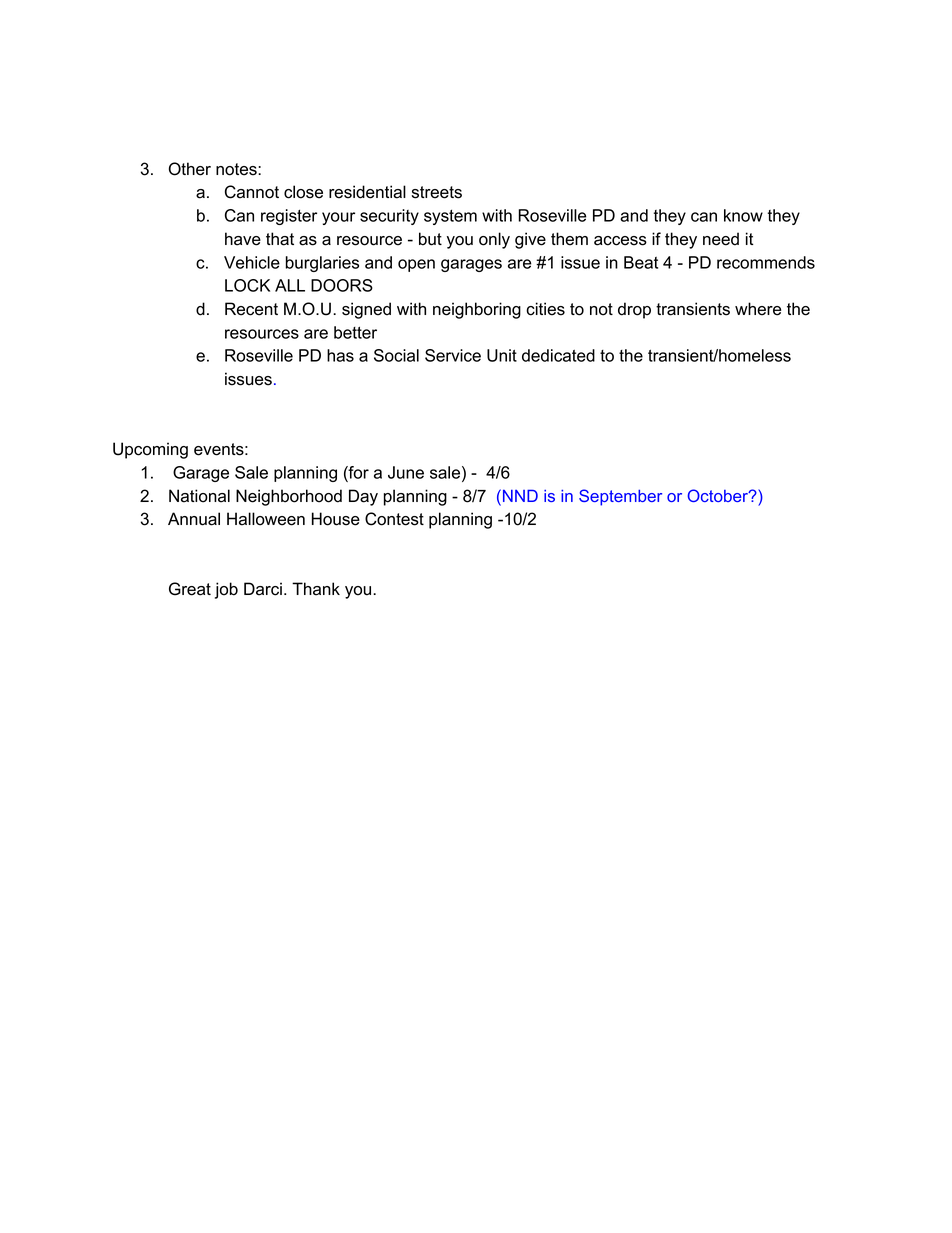 The width and height of the page is (952, 1233). What do you see at coordinates (406, 472) in the page?
I see `June` at bounding box center [406, 472].
